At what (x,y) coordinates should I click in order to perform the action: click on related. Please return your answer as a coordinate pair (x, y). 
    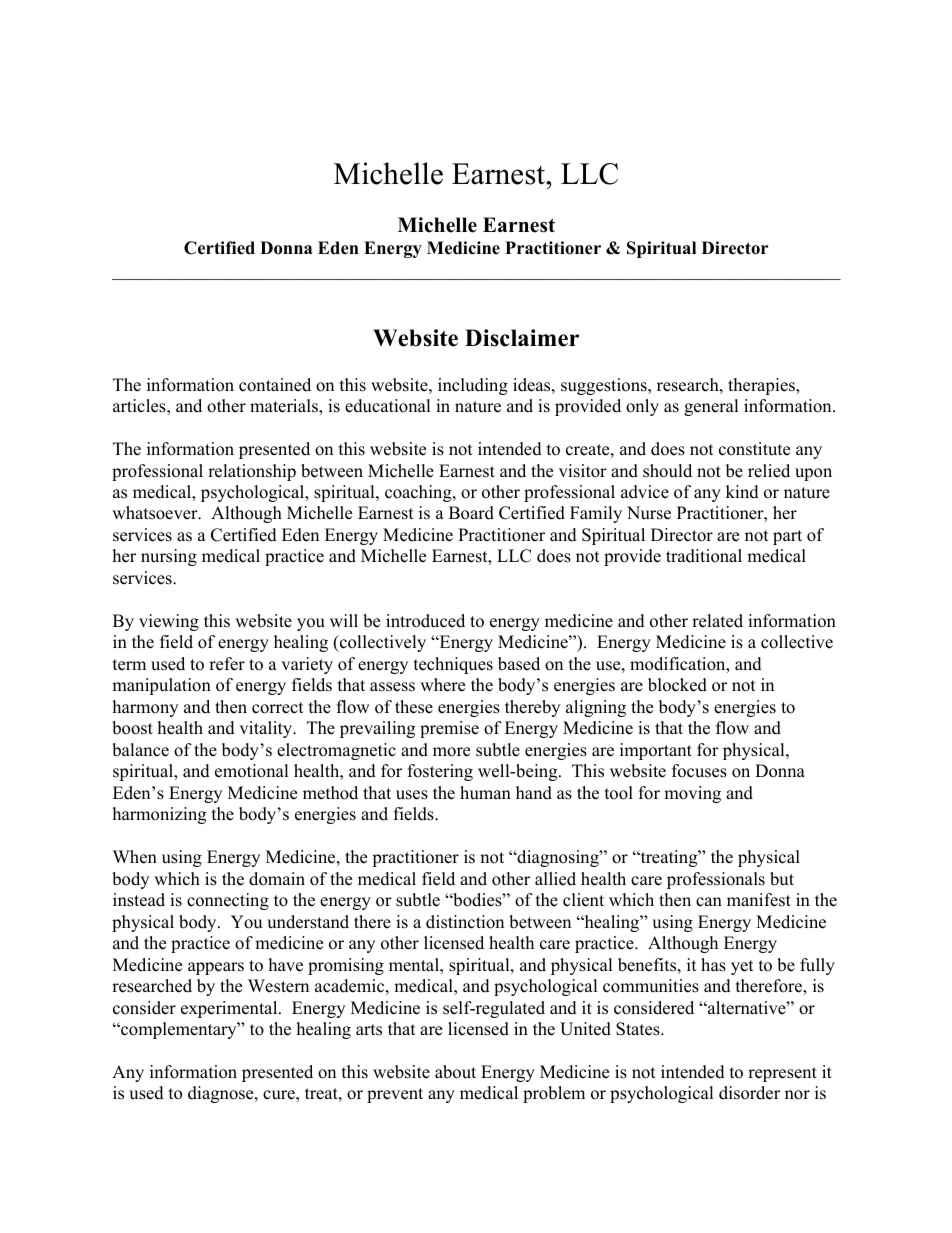
    Looking at the image, I should click on (717, 621).
